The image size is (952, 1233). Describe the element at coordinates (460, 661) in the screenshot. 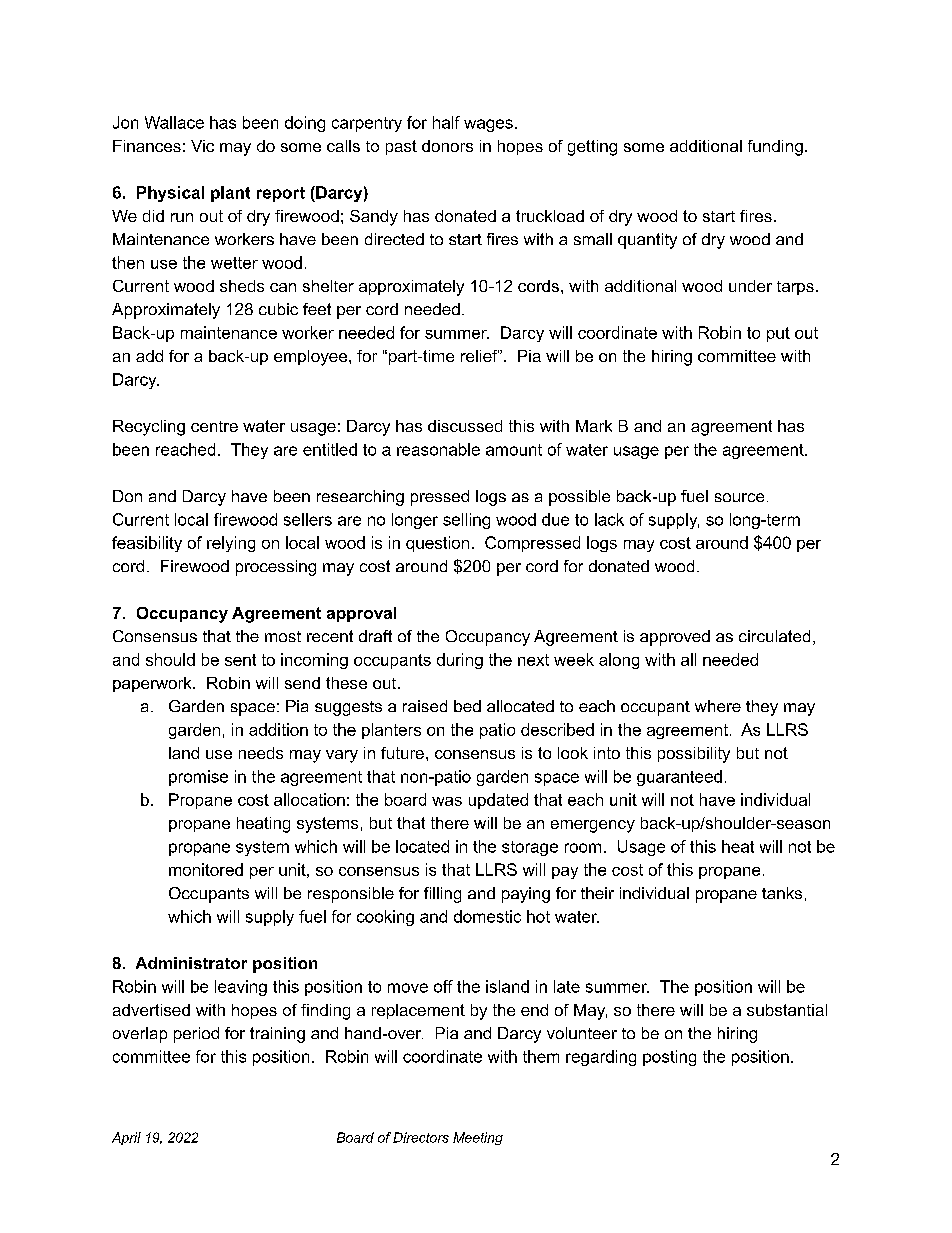

I see `during` at that location.
